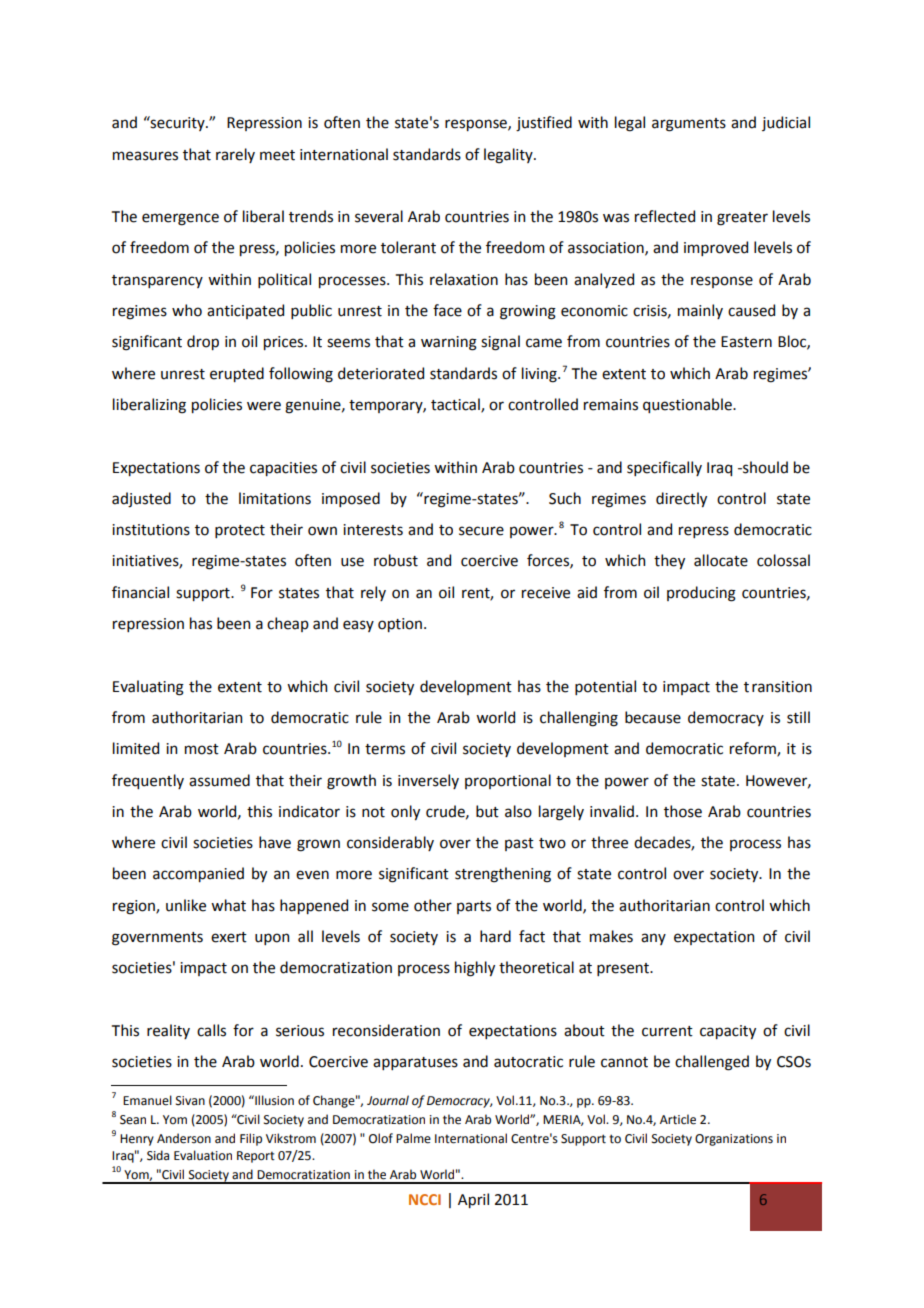  What do you see at coordinates (689, 125) in the screenshot?
I see `arguments` at bounding box center [689, 125].
